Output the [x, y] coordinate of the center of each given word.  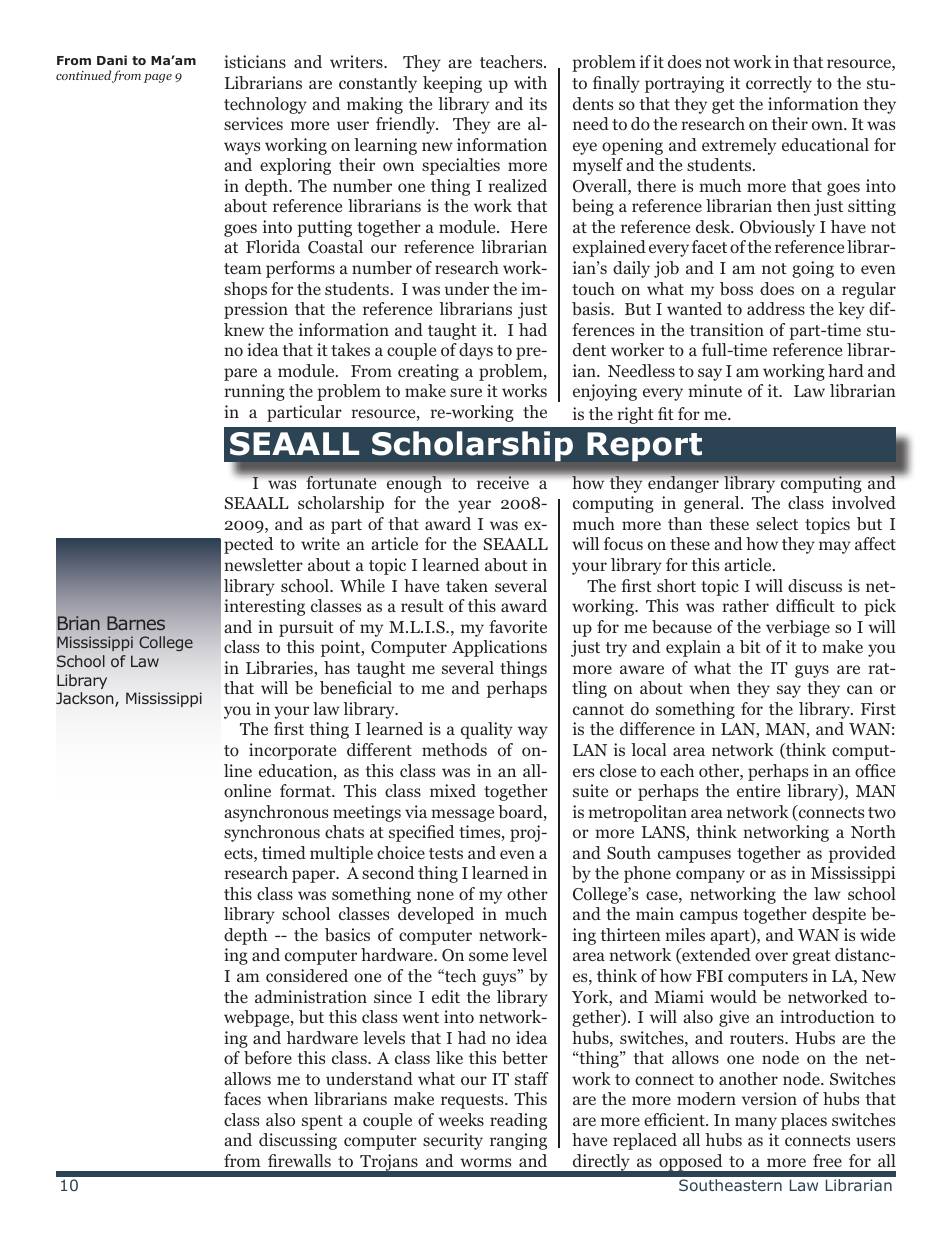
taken [467, 585]
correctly [779, 84]
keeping [452, 84]
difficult [805, 605]
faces [242, 1098]
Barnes [136, 623]
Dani [112, 60]
